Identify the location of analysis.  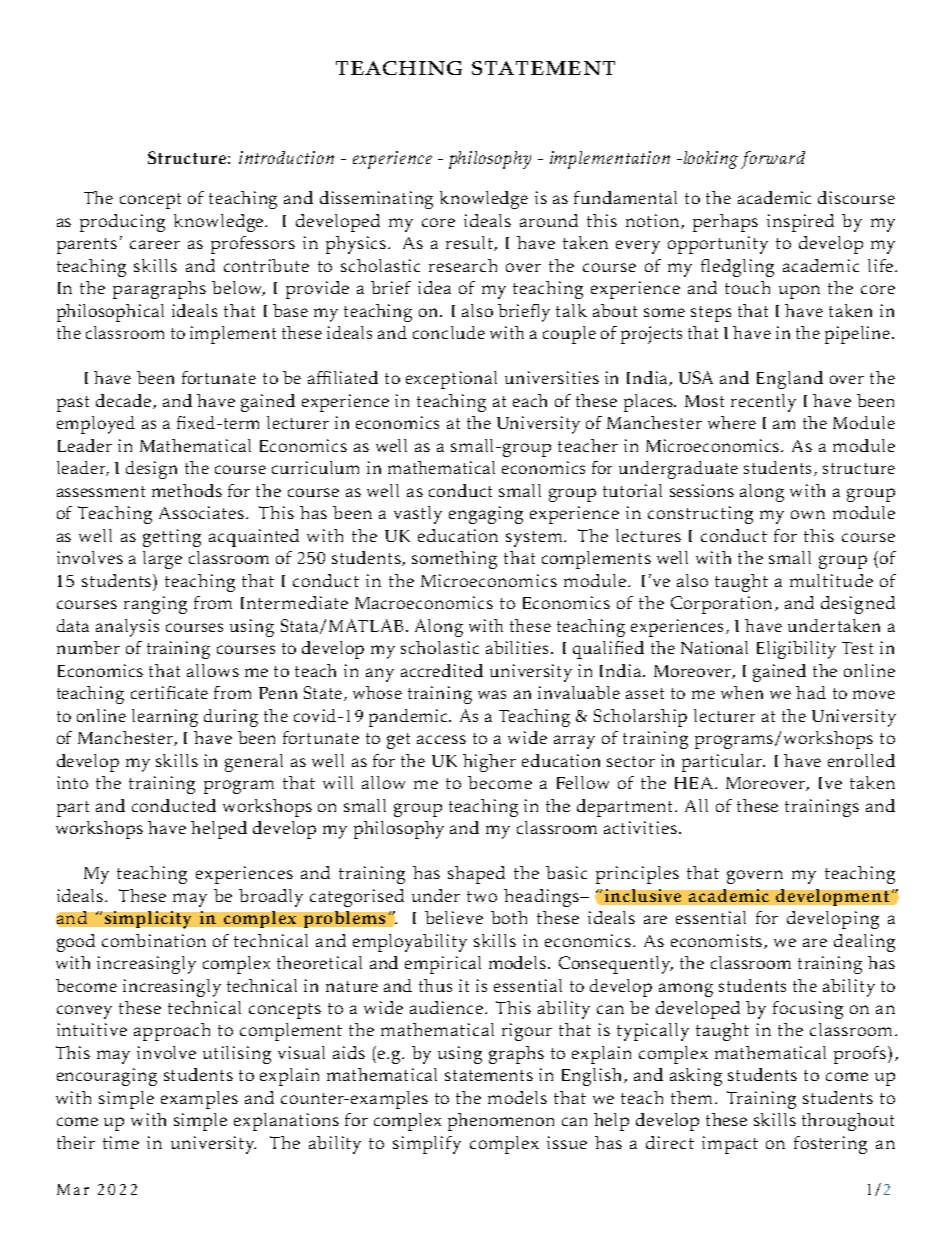
(127, 628).
